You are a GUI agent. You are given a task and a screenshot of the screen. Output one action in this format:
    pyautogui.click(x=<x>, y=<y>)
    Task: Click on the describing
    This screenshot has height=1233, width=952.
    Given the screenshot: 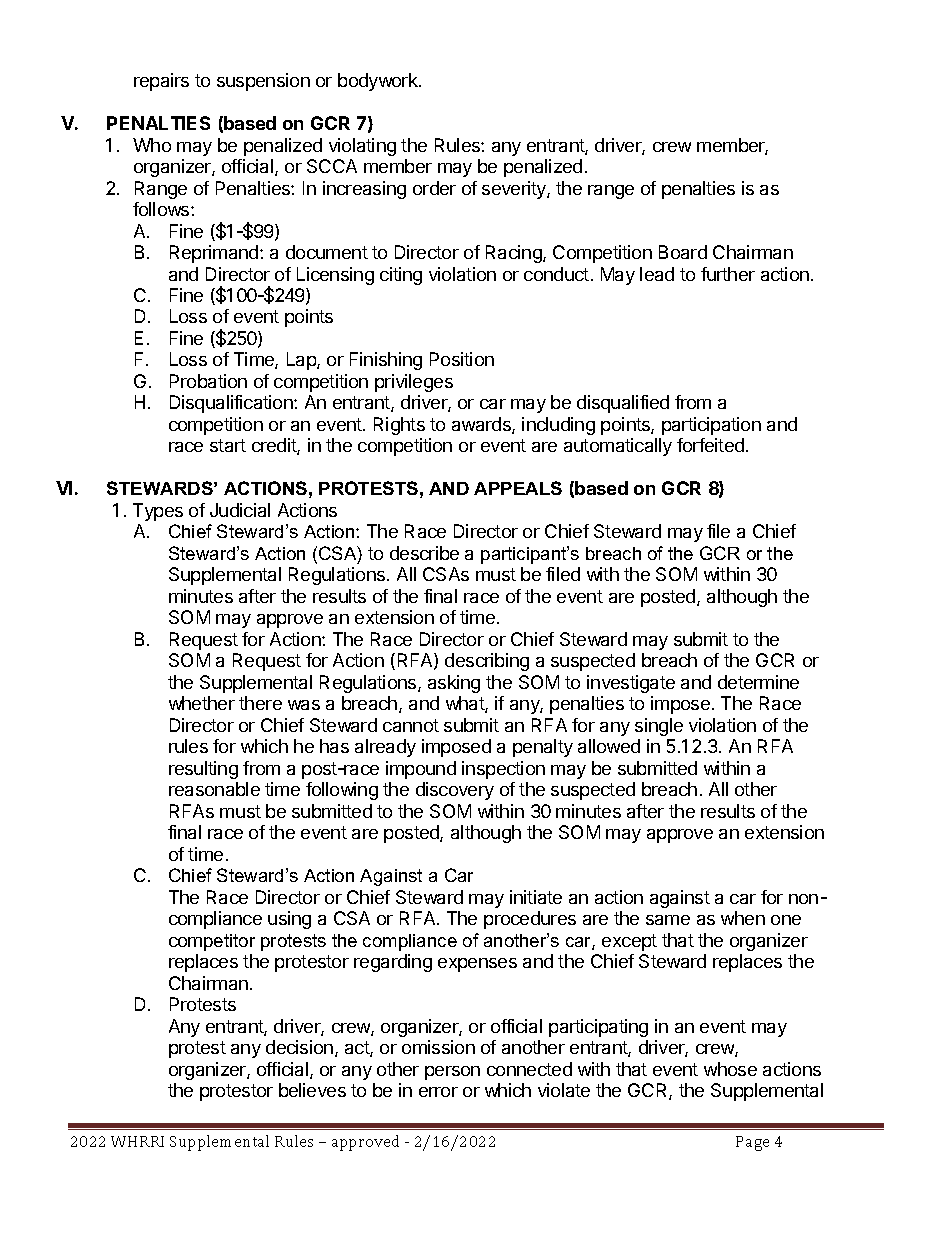 What is the action you would take?
    pyautogui.click(x=487, y=662)
